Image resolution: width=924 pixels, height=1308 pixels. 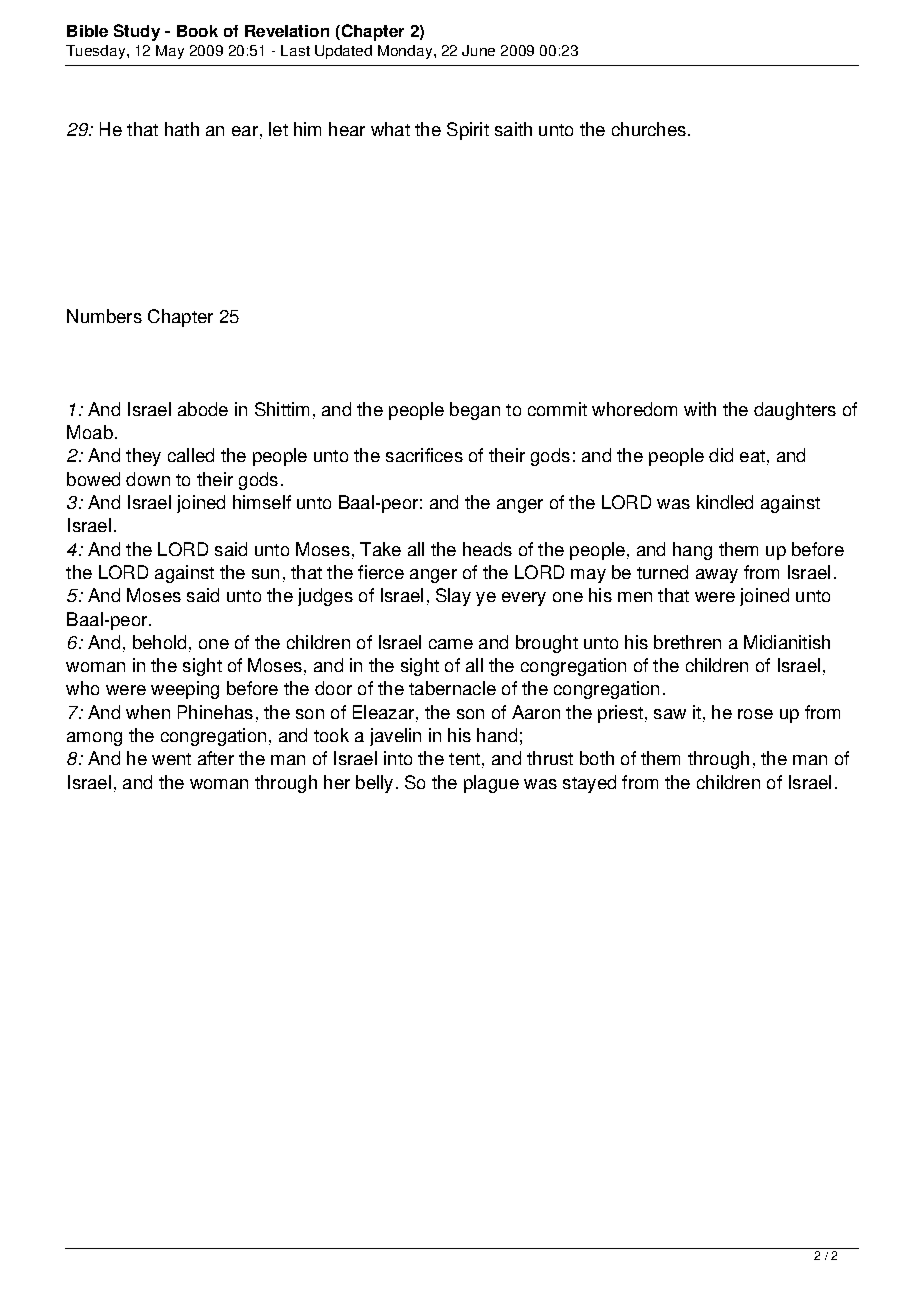 I want to click on Numbers, so click(x=104, y=316).
